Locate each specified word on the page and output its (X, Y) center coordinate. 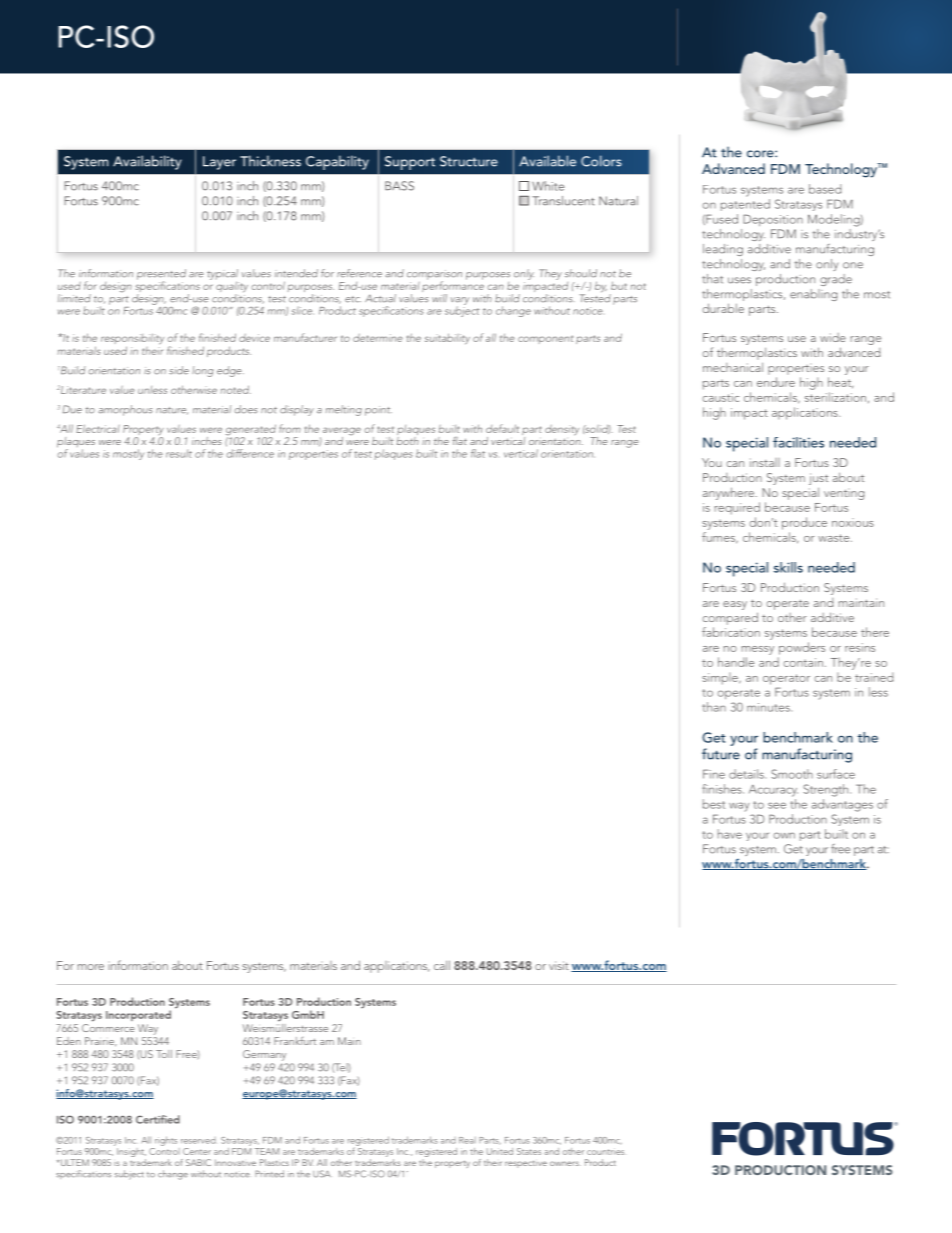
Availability (147, 162)
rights (166, 1141)
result (179, 453)
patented (745, 205)
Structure (469, 161)
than (714, 707)
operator (786, 679)
